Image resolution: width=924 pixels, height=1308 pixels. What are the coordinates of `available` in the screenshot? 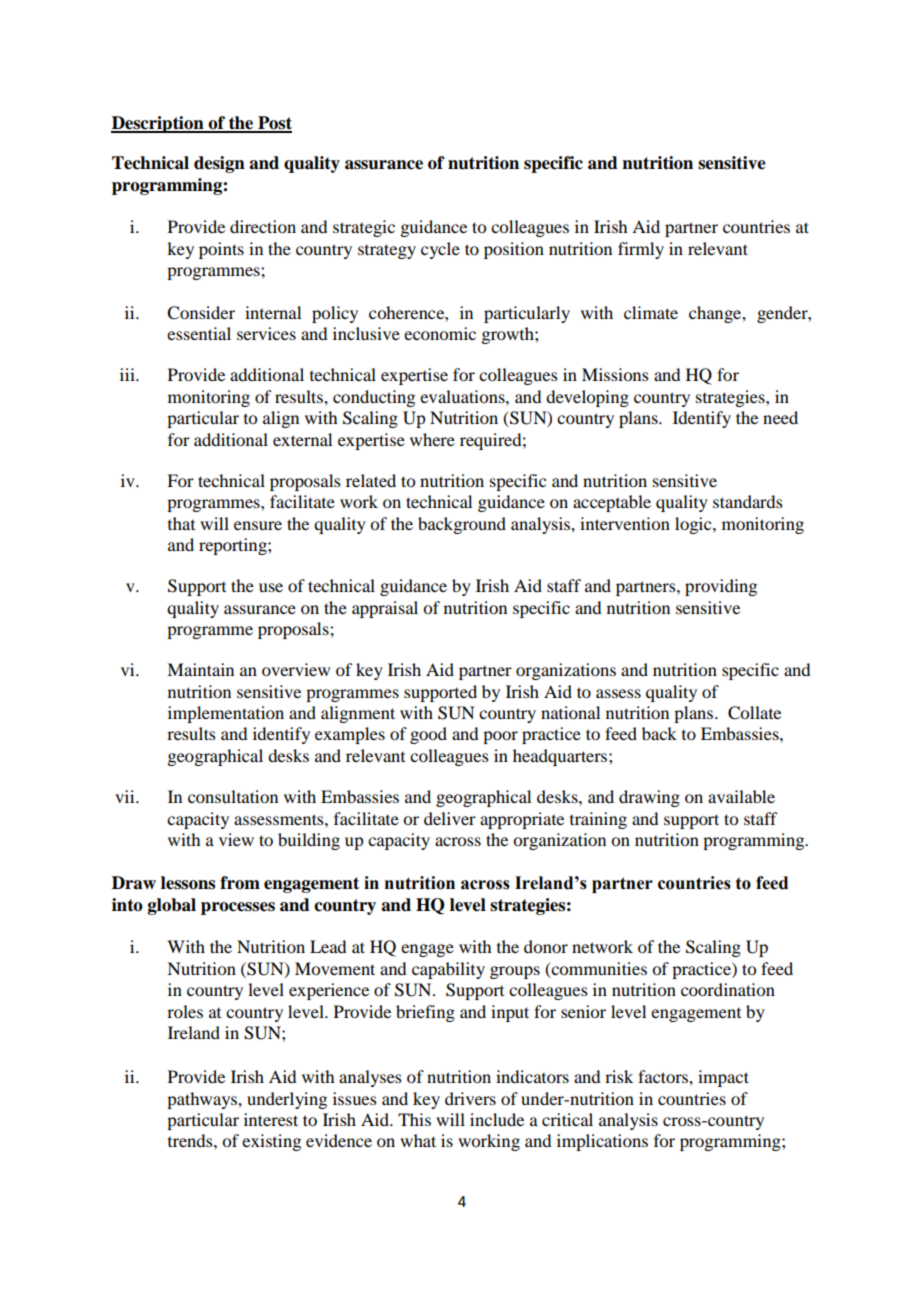 It's located at (741, 796).
